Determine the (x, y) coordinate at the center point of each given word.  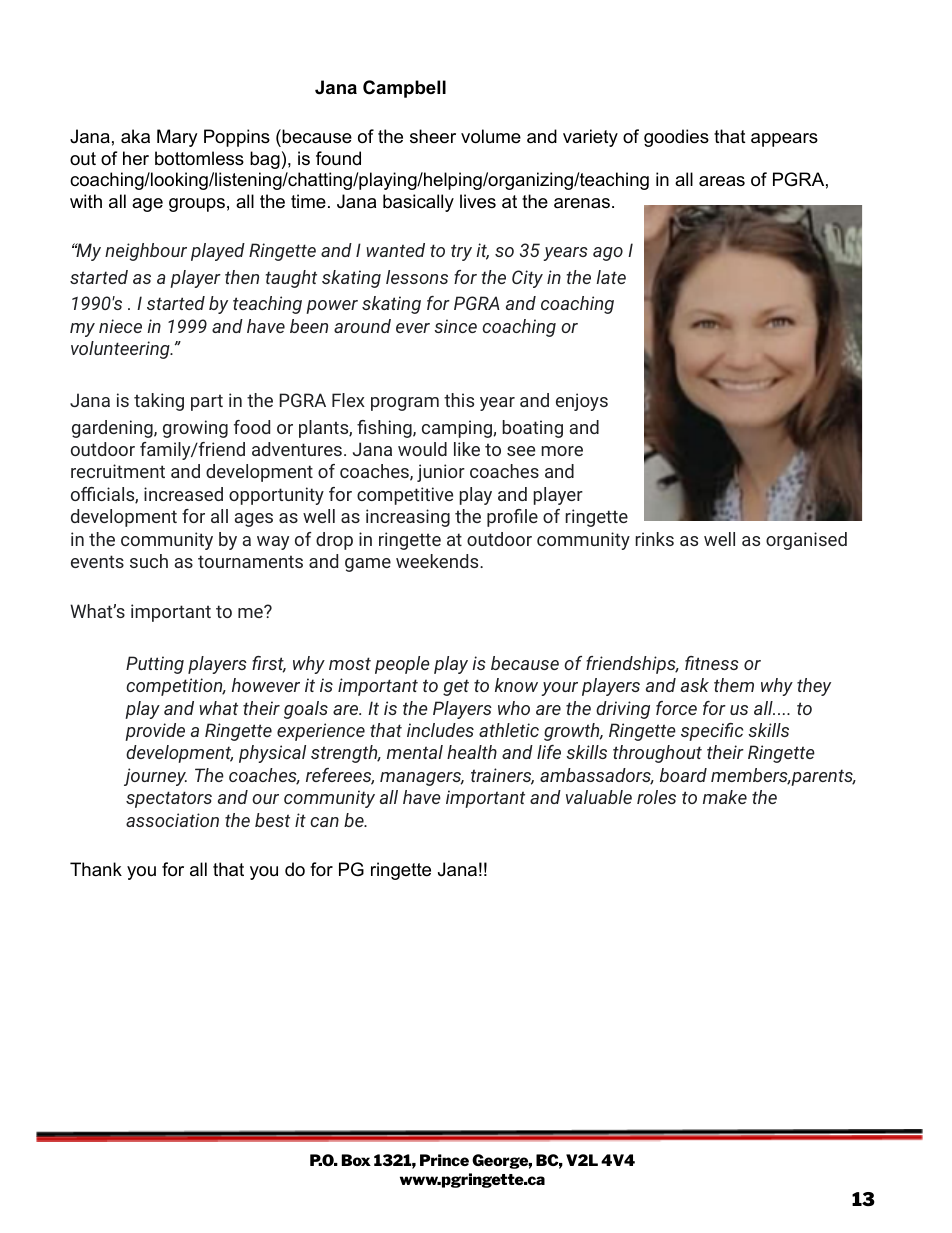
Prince (444, 1160)
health (472, 752)
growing (195, 429)
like (467, 449)
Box (356, 1160)
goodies (676, 138)
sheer (433, 136)
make (725, 797)
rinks (654, 539)
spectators (169, 799)
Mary (177, 138)
